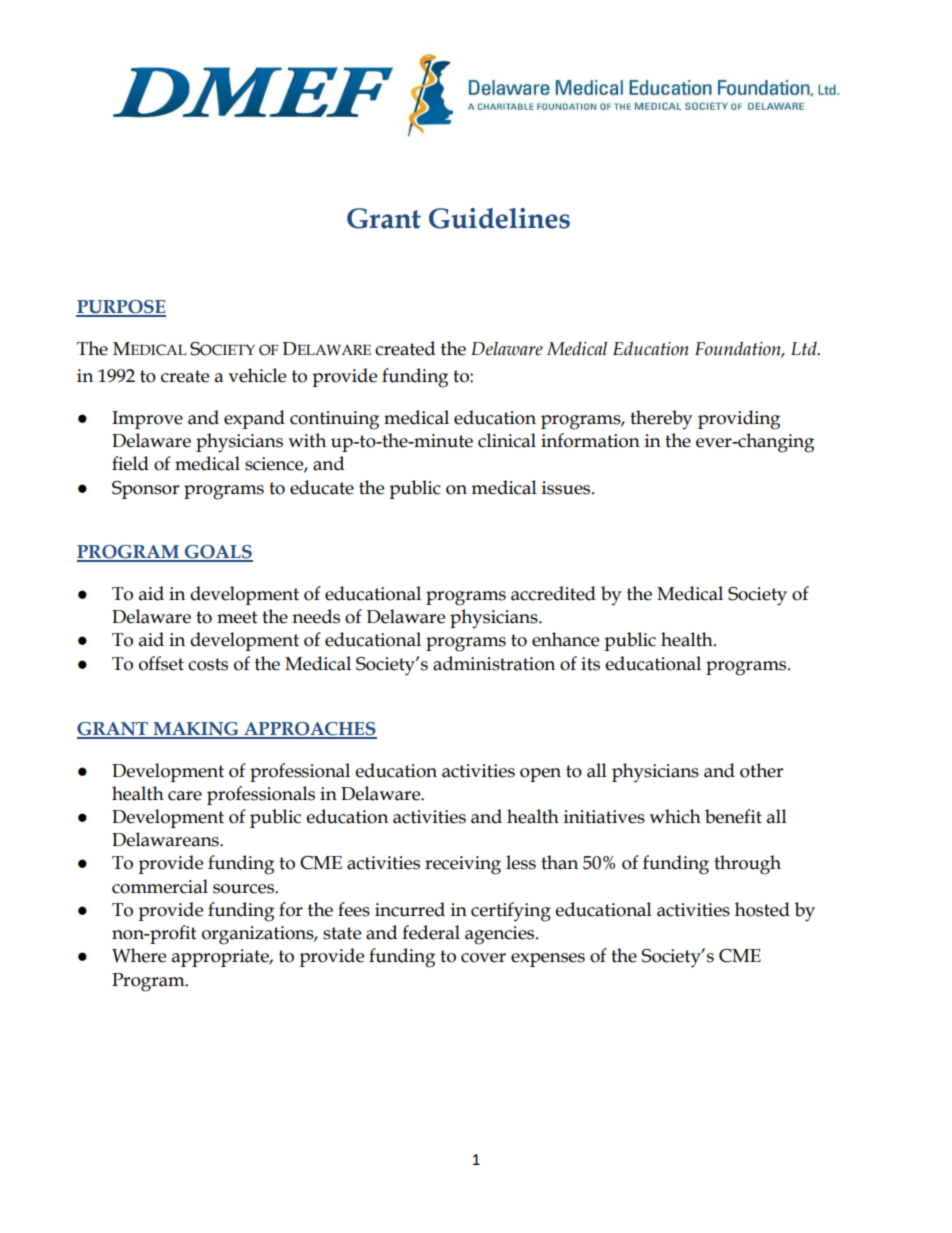  I want to click on other, so click(761, 770).
